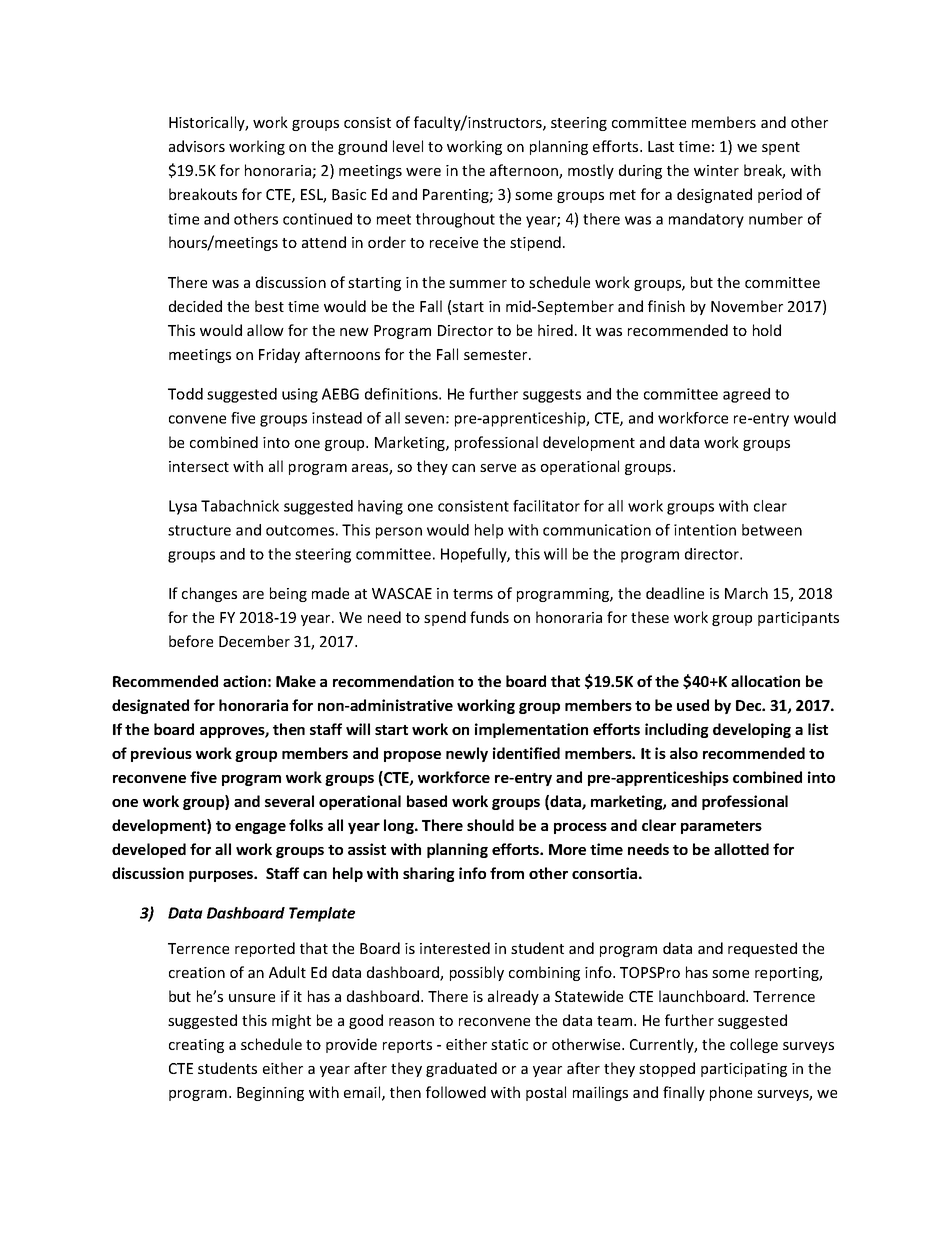 The height and width of the screenshot is (1233, 952). Describe the element at coordinates (423, 172) in the screenshot. I see `were` at that location.
